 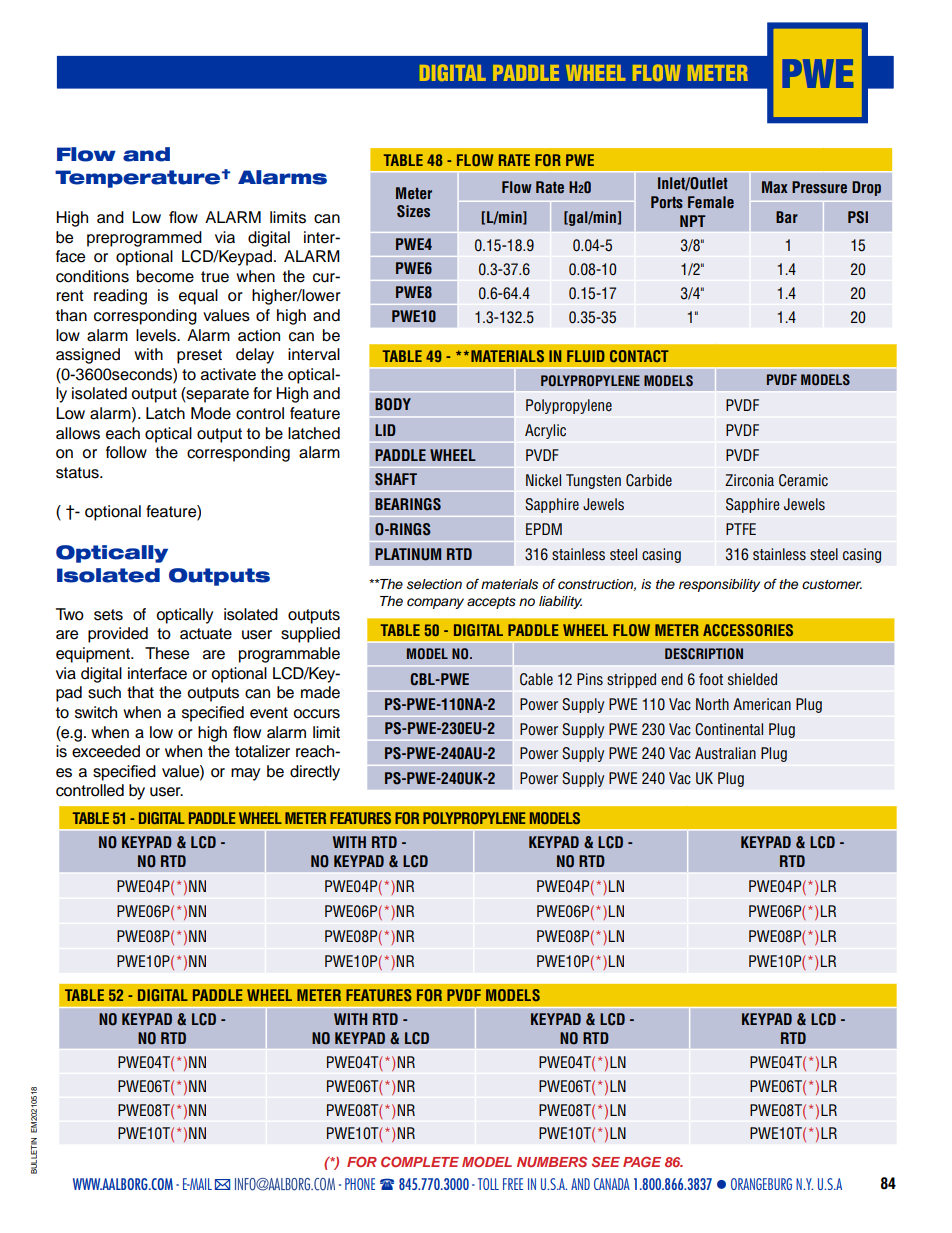 What do you see at coordinates (413, 211) in the page?
I see `Sizes` at bounding box center [413, 211].
